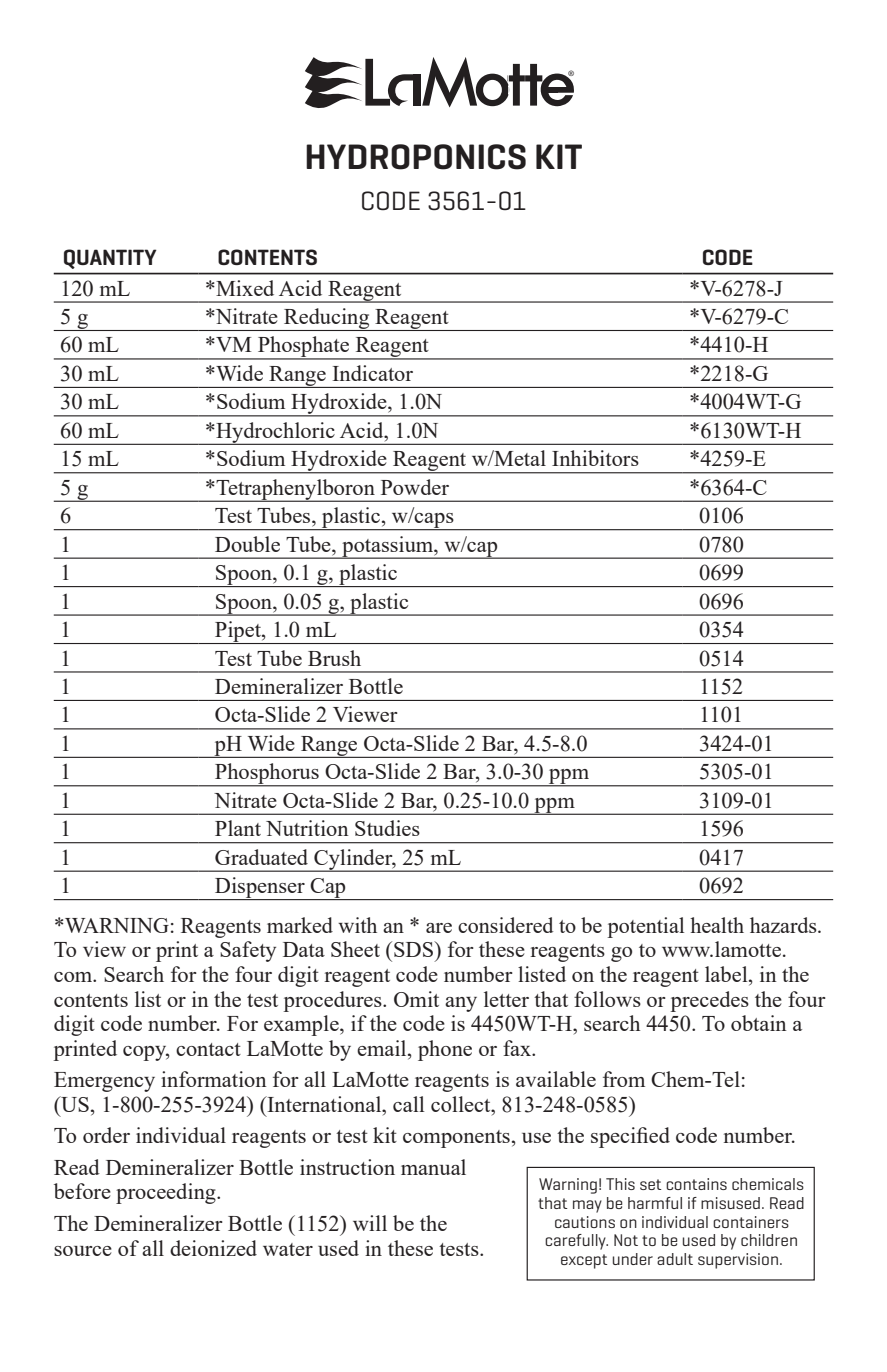  I want to click on Inhibitors, so click(595, 458).
